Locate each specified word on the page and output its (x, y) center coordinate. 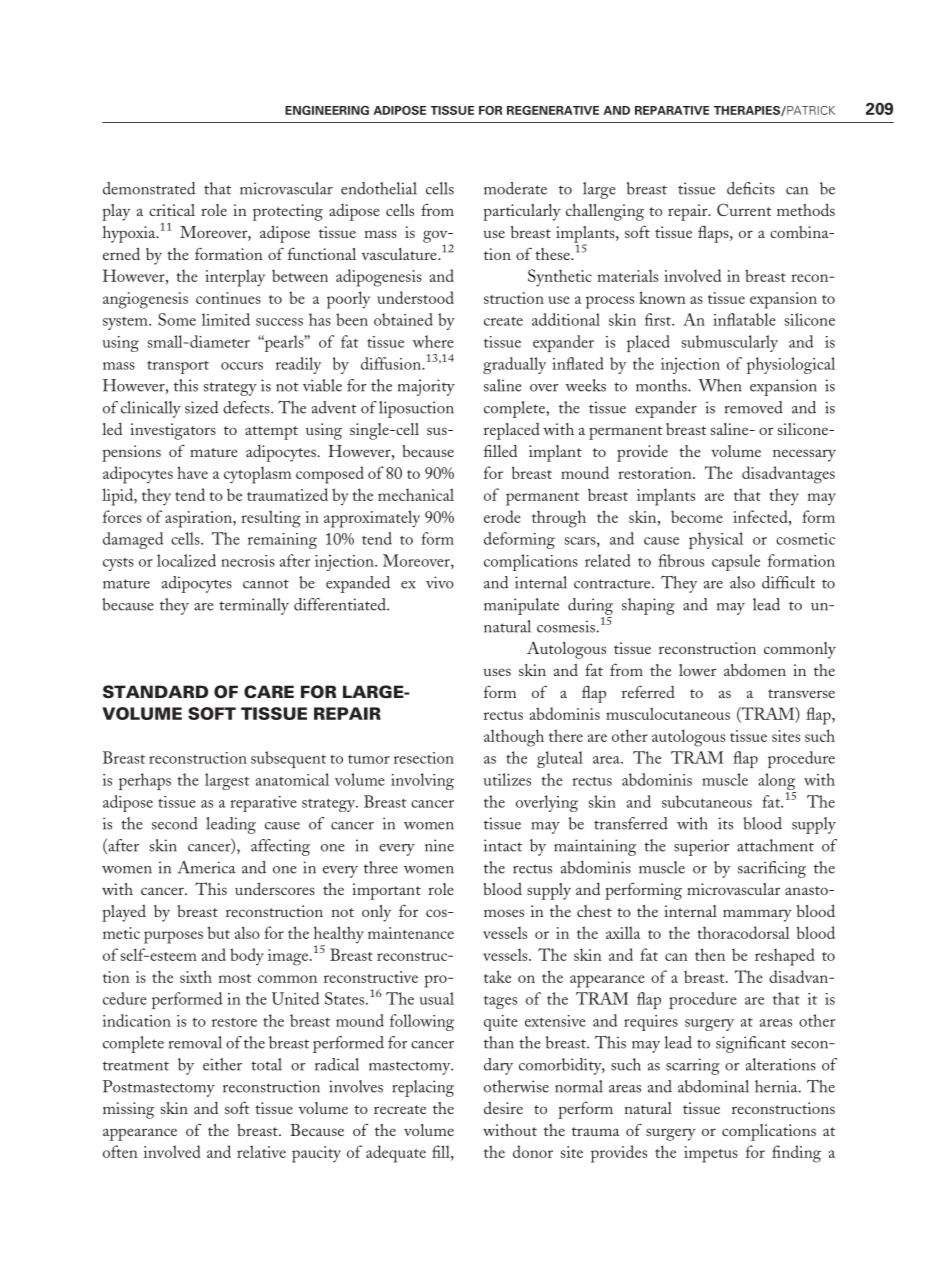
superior (701, 847)
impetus (711, 1154)
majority (426, 387)
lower (697, 670)
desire (503, 1108)
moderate (515, 188)
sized (201, 407)
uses (497, 672)
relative (261, 1151)
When (719, 385)
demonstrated (149, 188)
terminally (254, 606)
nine (439, 845)
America (207, 867)
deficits (751, 188)
